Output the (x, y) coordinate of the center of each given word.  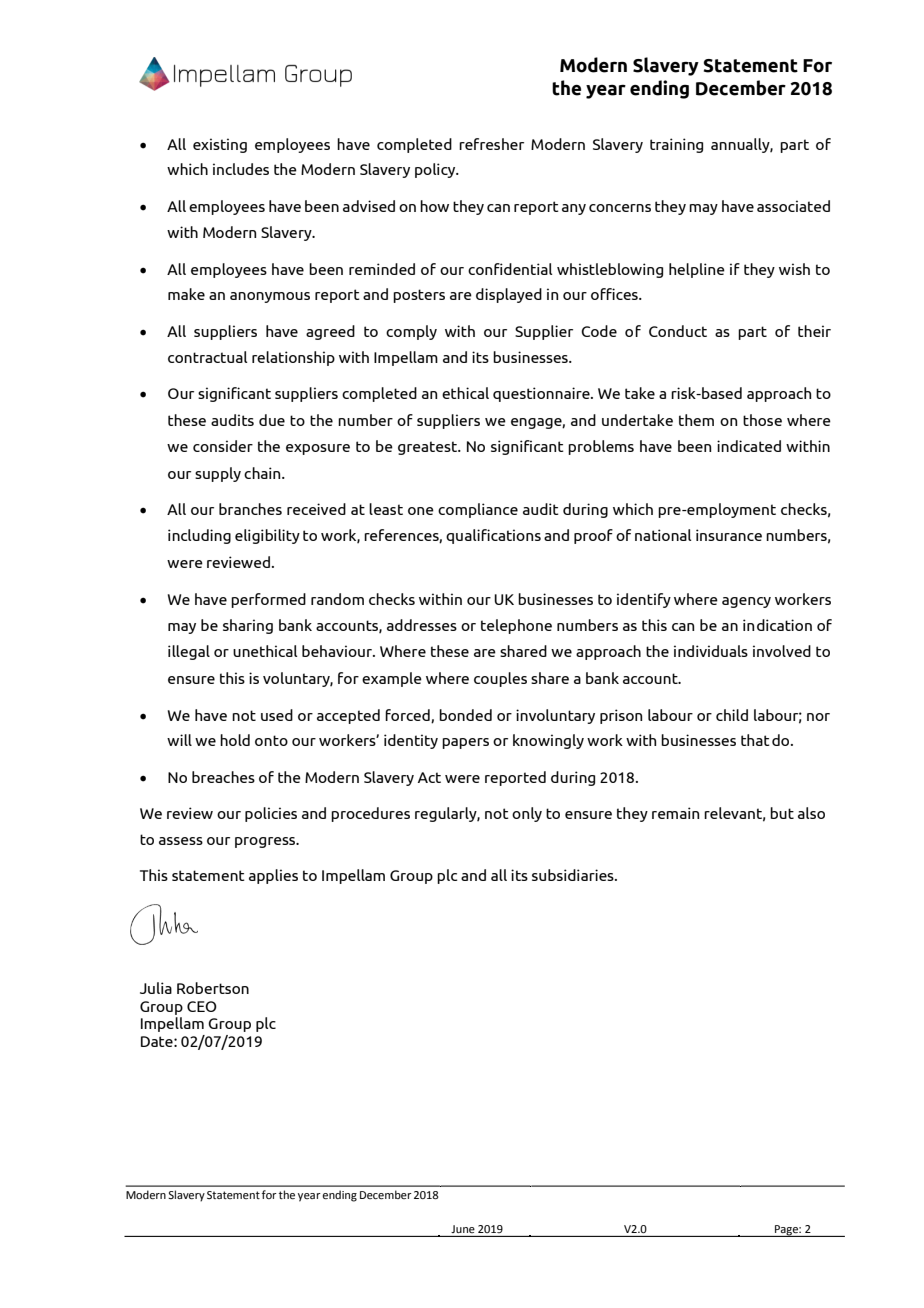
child (732, 715)
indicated (749, 446)
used (277, 715)
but (782, 813)
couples (500, 679)
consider (223, 446)
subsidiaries (574, 875)
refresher (491, 144)
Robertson (213, 988)
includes (241, 169)
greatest (428, 448)
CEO (202, 1006)
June (463, 1229)
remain (675, 813)
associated (793, 206)
